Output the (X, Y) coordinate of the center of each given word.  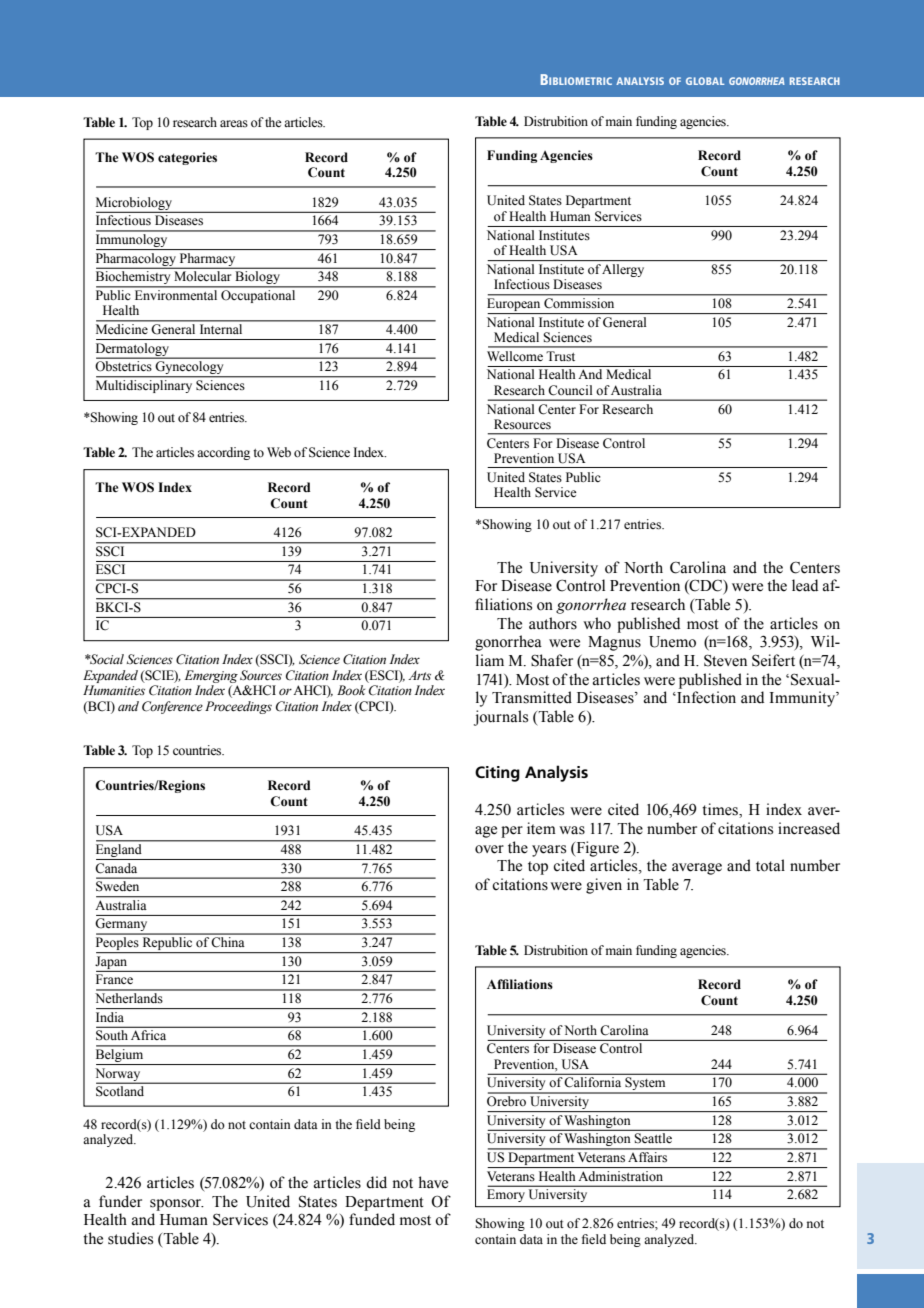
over (489, 849)
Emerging (211, 676)
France (114, 979)
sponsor (177, 1205)
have (433, 1182)
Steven (725, 660)
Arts (419, 675)
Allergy (623, 270)
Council (570, 390)
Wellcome (515, 356)
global (705, 81)
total (770, 865)
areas (234, 123)
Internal (221, 329)
